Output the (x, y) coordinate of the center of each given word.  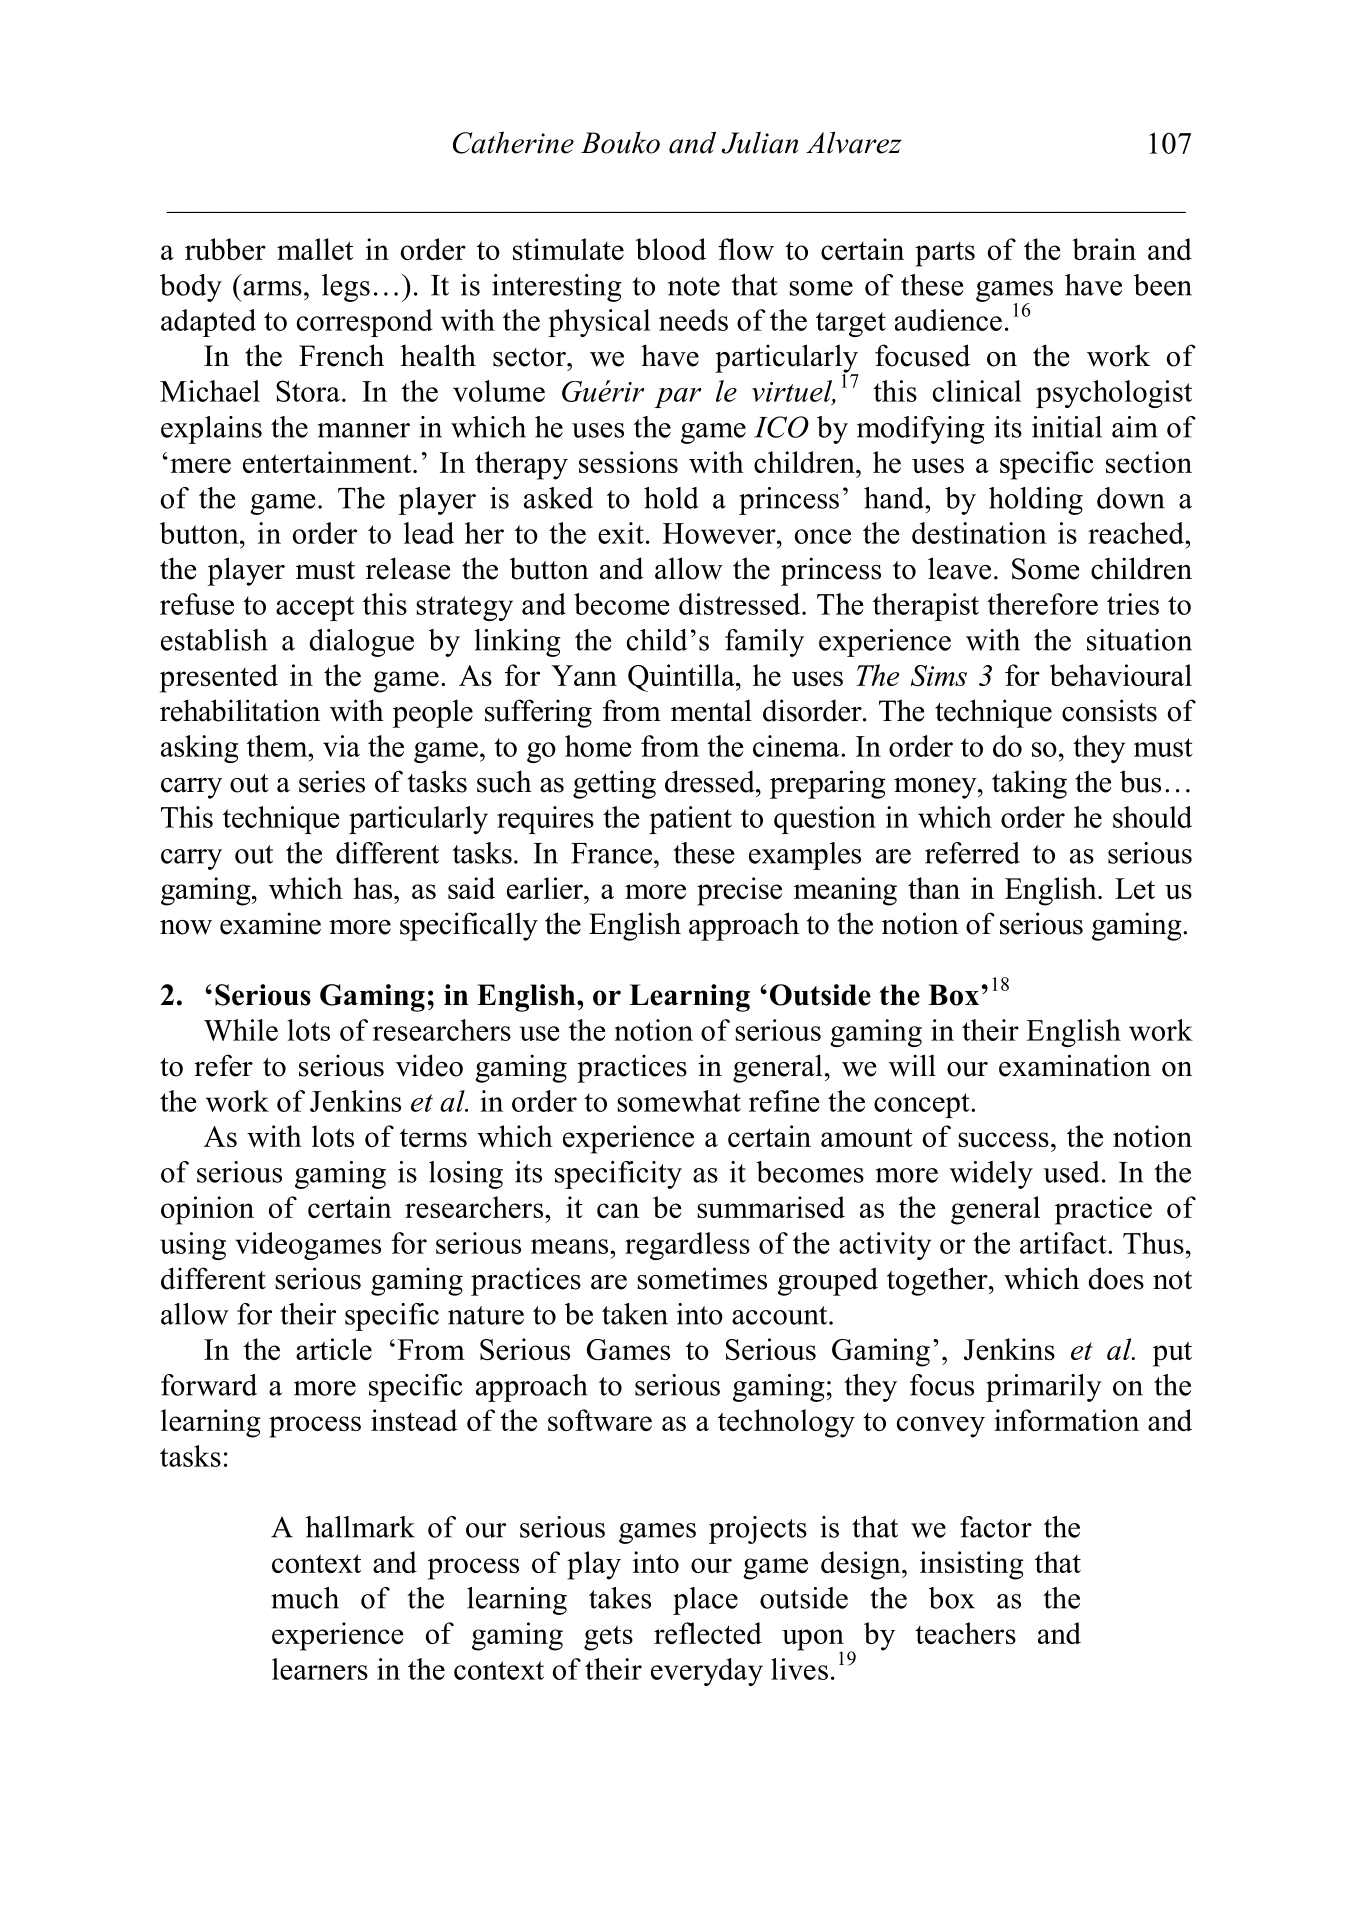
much (305, 1598)
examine (270, 923)
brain (1104, 249)
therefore (1042, 604)
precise (739, 891)
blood (671, 249)
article (334, 1349)
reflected (708, 1633)
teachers (965, 1633)
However (720, 533)
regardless (687, 1246)
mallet (315, 249)
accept (315, 608)
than (934, 888)
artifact (1064, 1243)
